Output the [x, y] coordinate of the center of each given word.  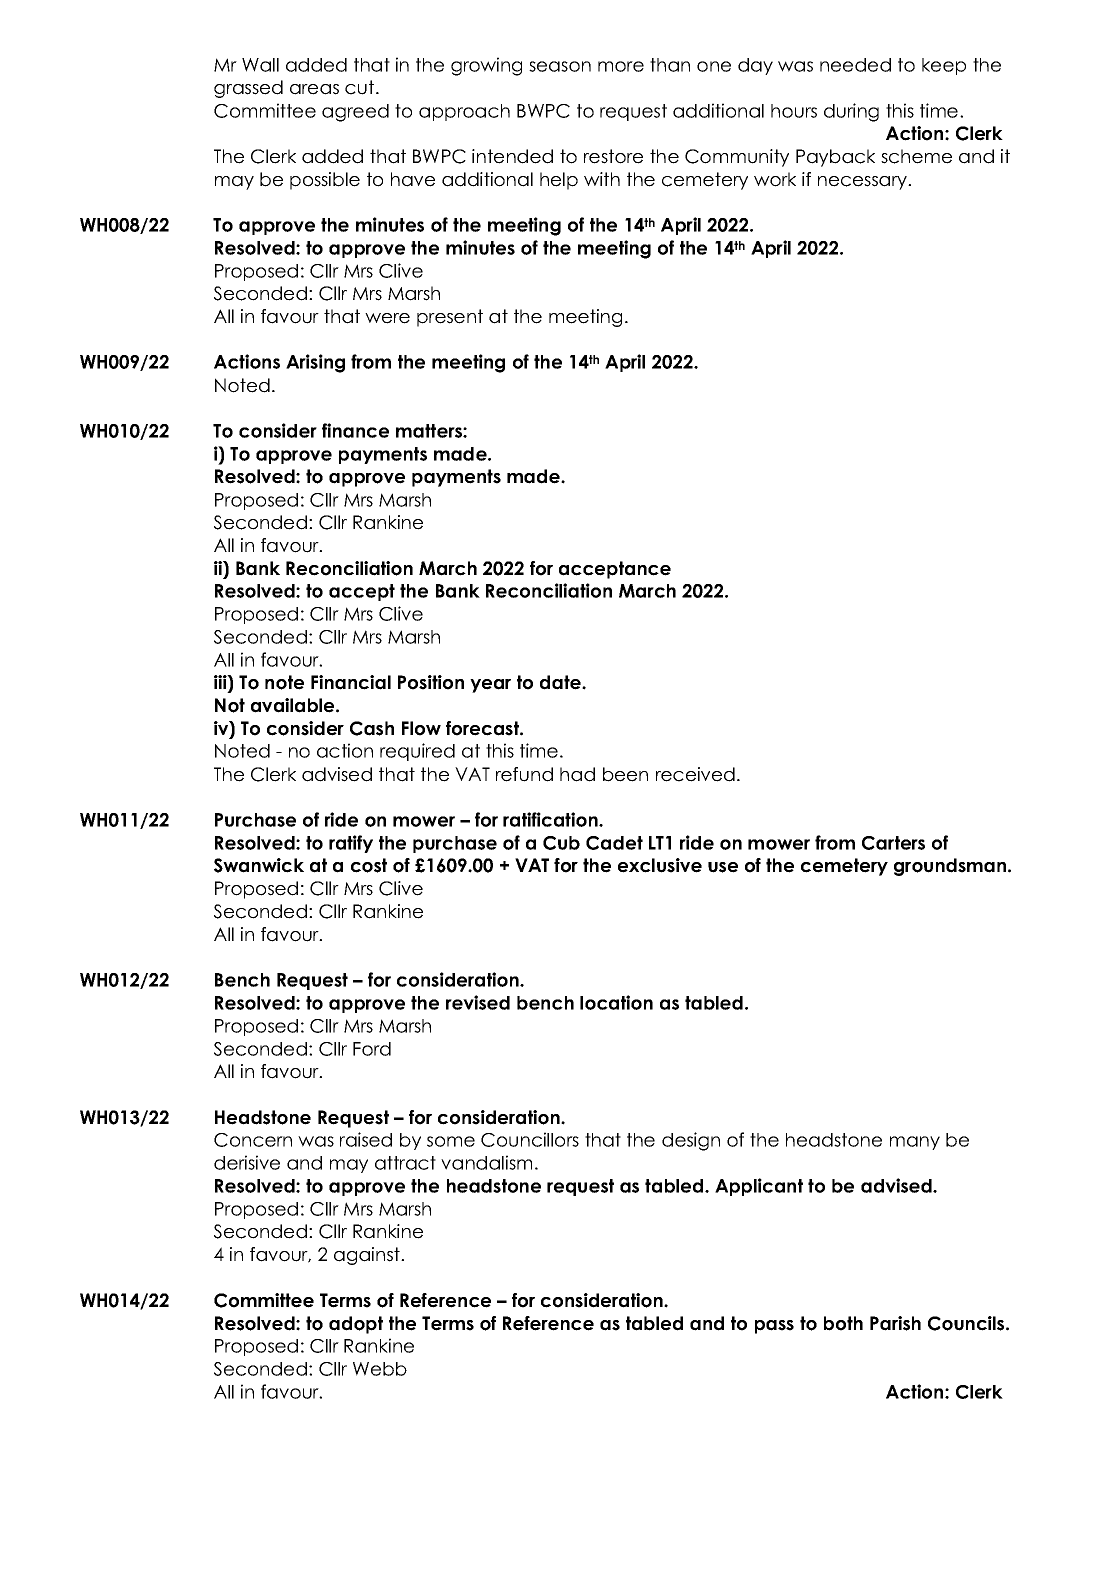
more [621, 66]
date [561, 682]
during [851, 112]
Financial [351, 682]
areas [314, 89]
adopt [356, 1325]
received [695, 774]
